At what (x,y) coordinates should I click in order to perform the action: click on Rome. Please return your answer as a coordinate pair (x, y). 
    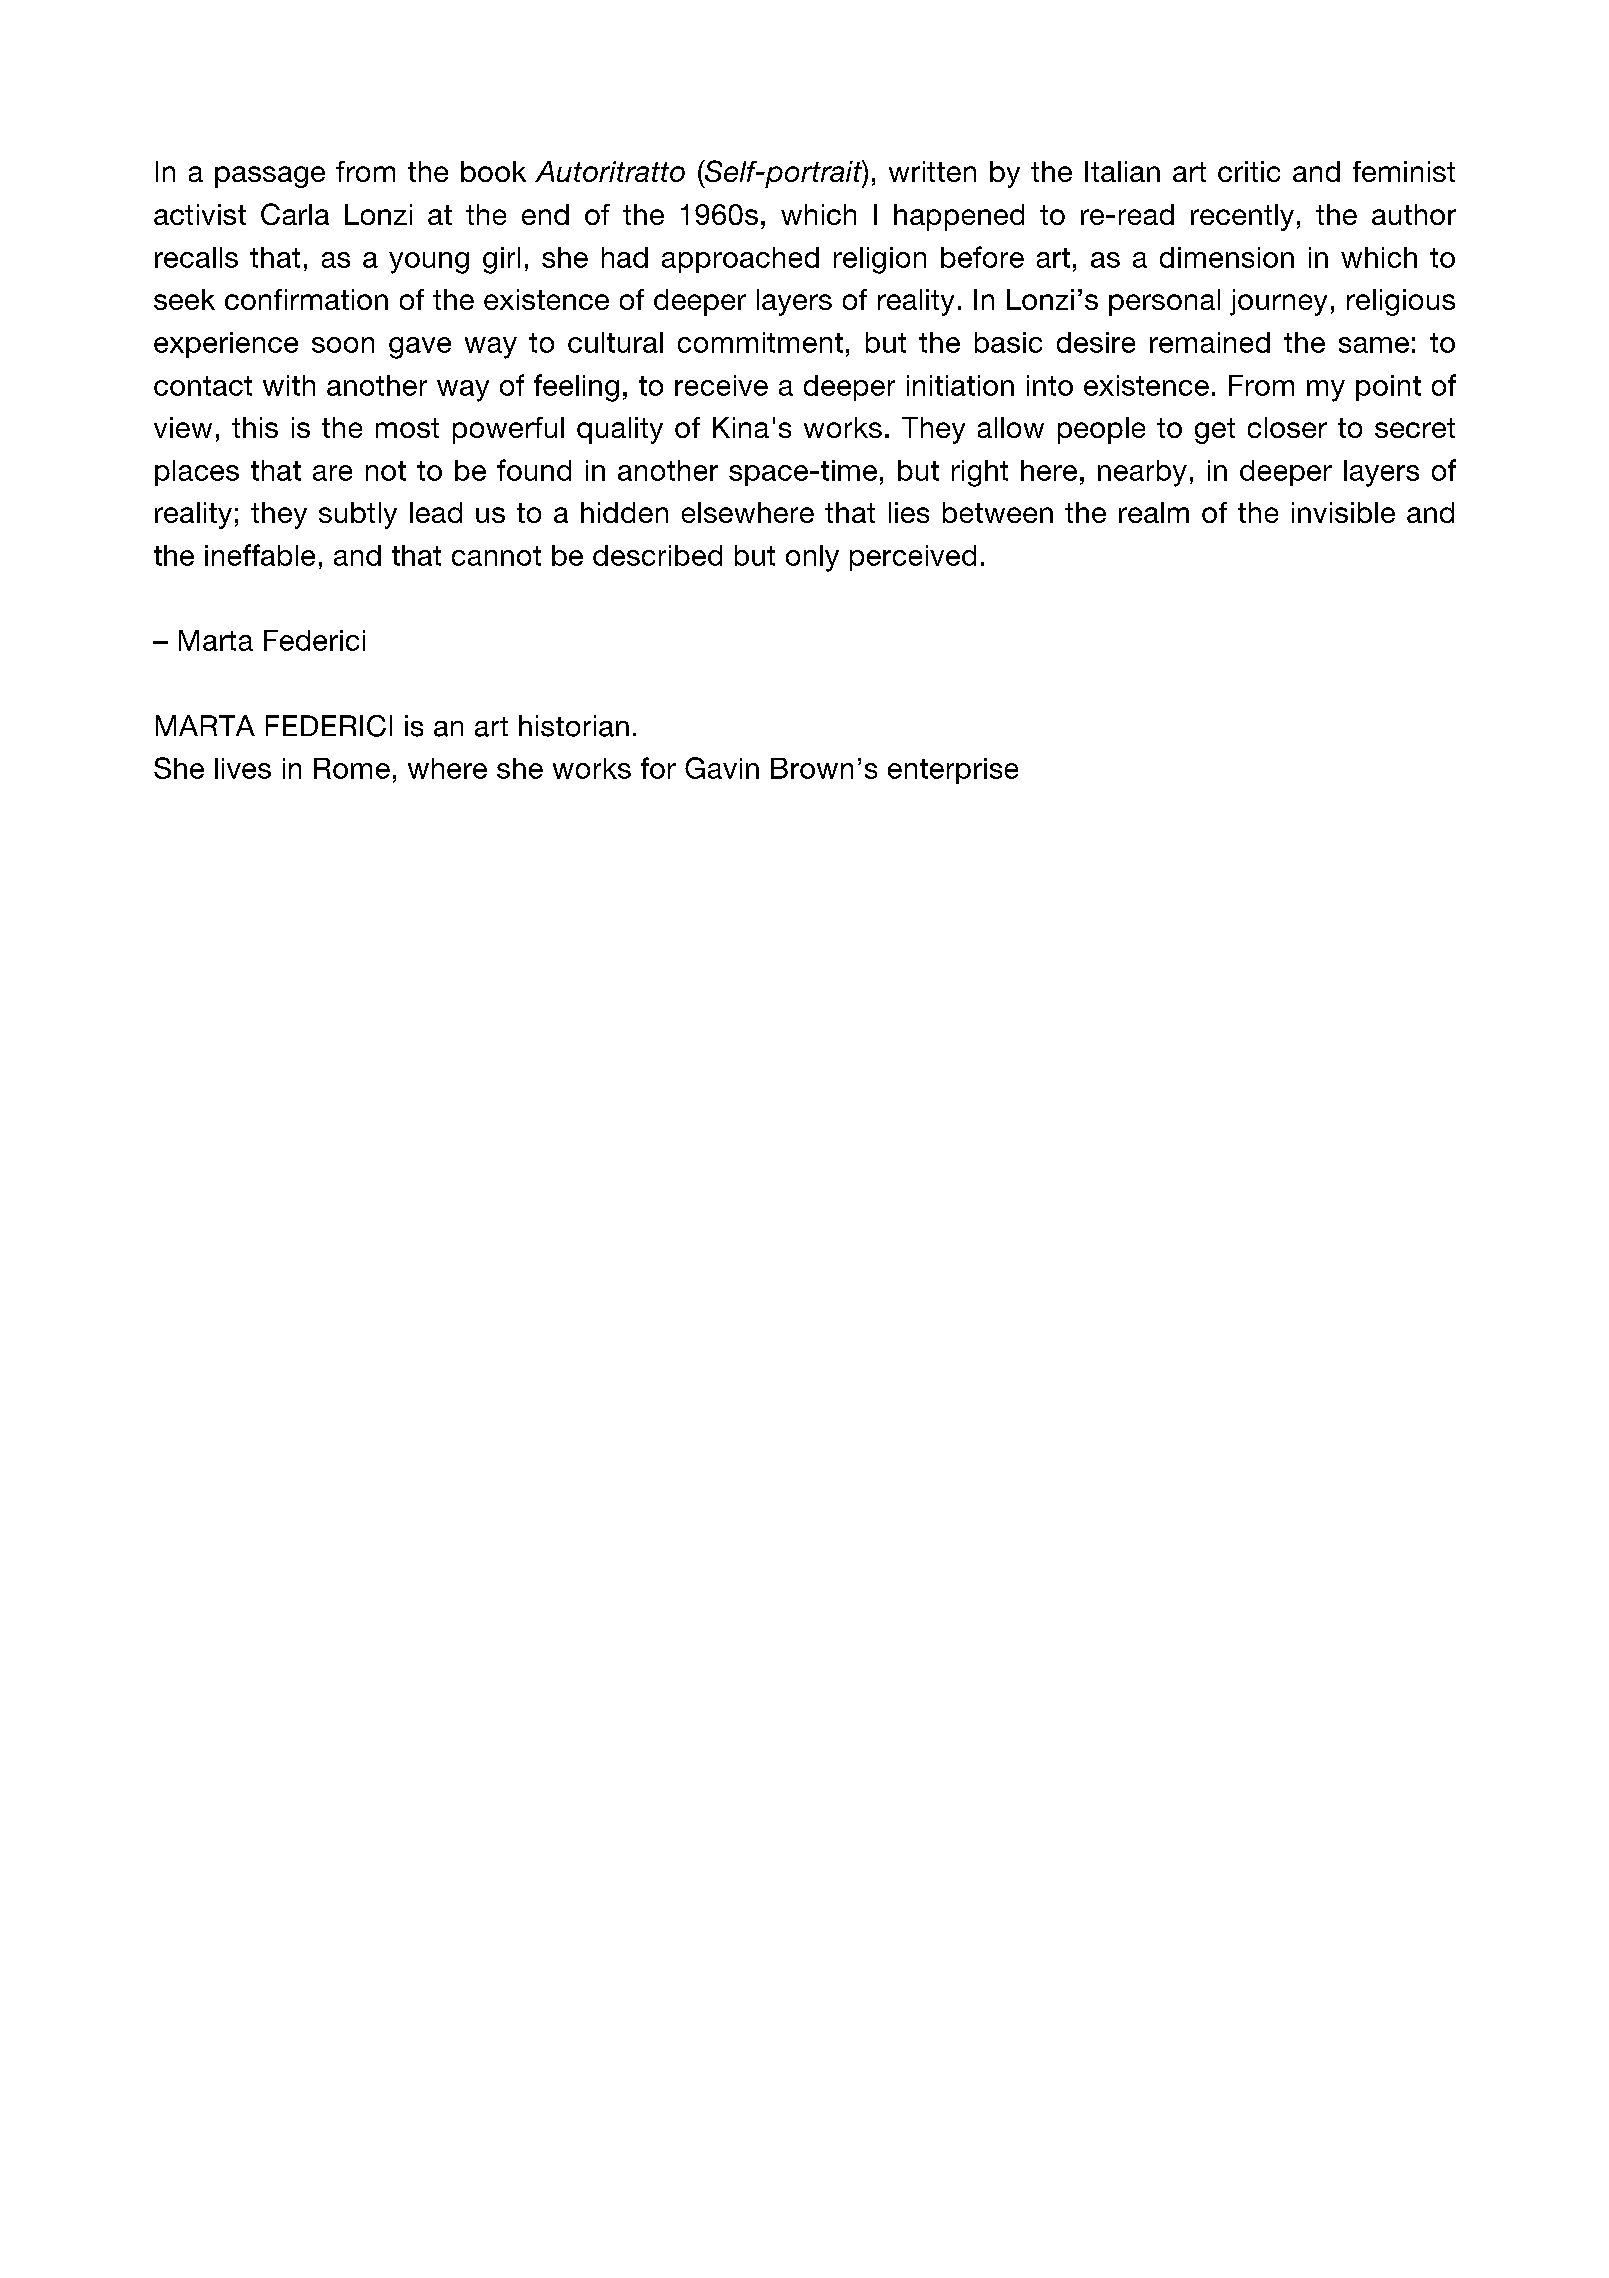
    Looking at the image, I should click on (352, 768).
